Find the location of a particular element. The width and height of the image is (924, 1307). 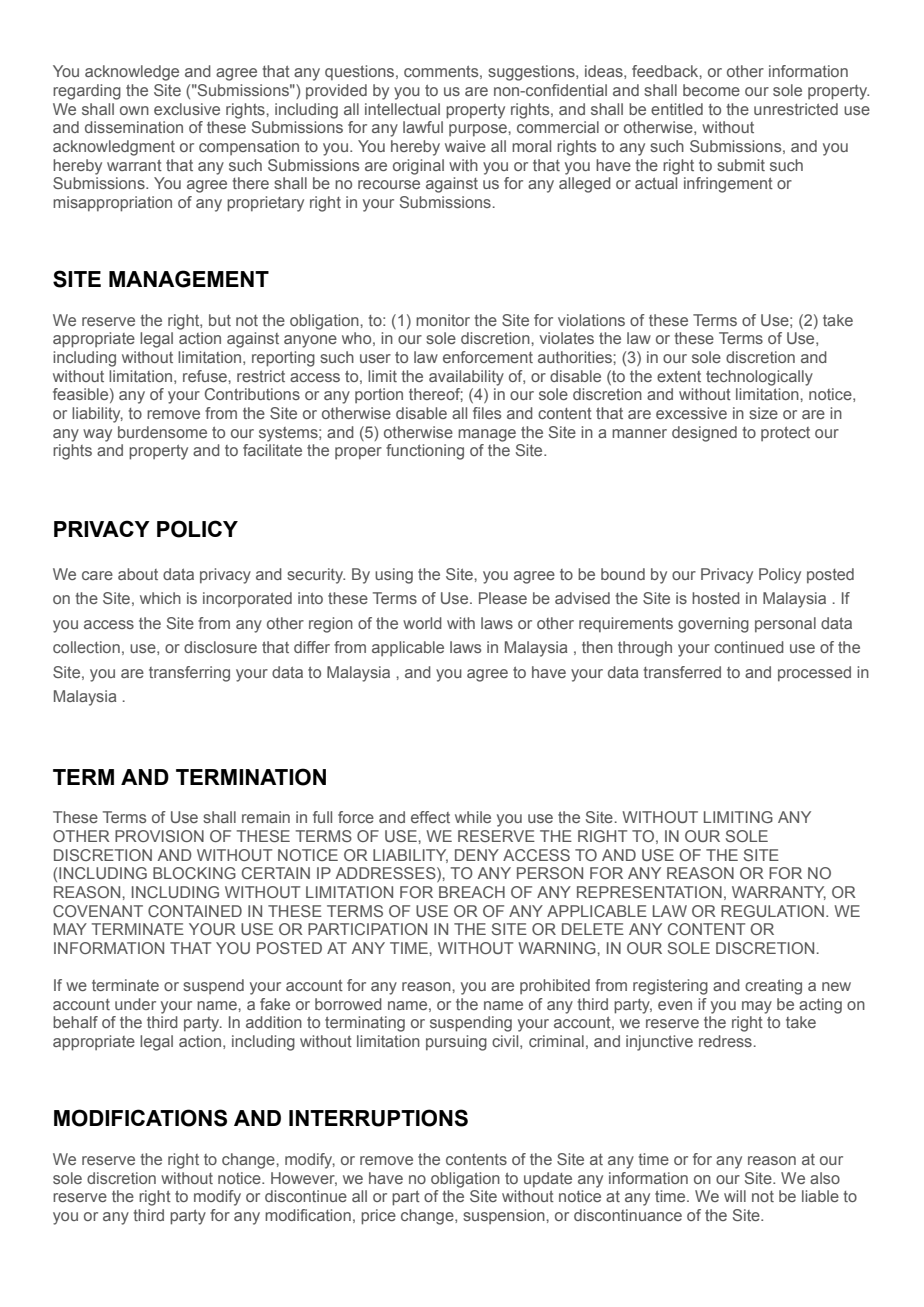

discontinue is located at coordinates (306, 1196).
